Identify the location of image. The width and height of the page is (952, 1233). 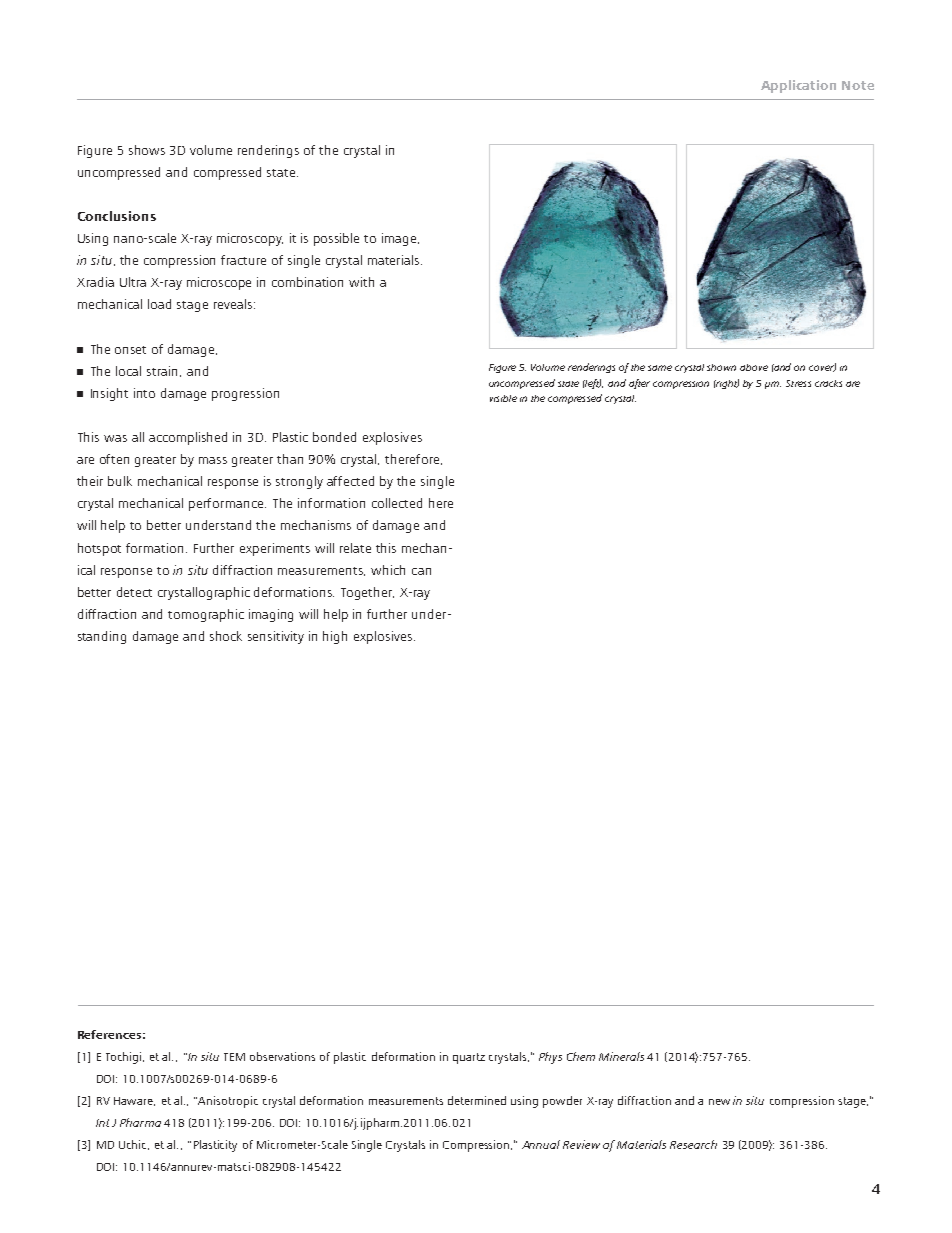
(400, 239).
